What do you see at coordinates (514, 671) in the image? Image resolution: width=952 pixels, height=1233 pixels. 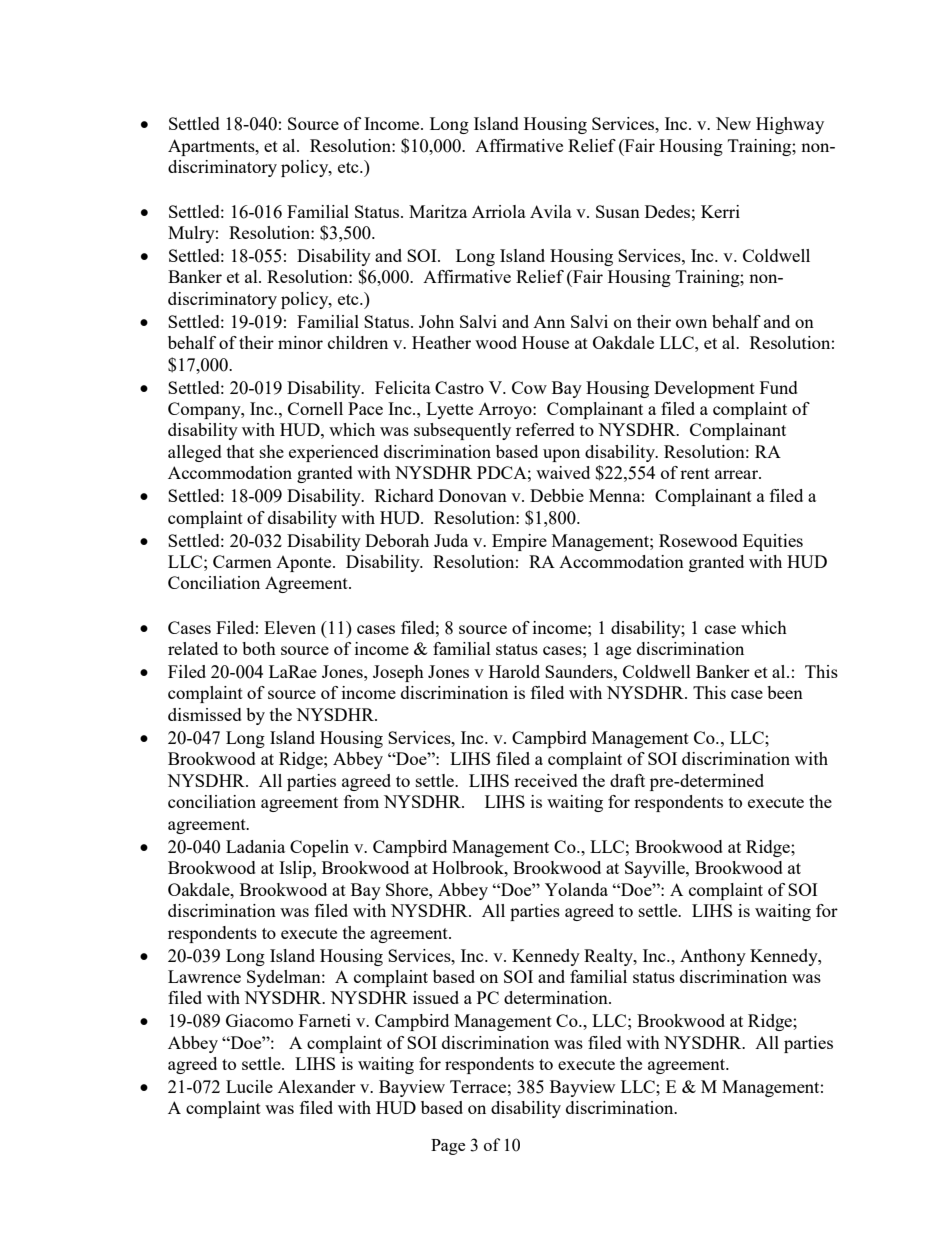 I see `Harold` at bounding box center [514, 671].
